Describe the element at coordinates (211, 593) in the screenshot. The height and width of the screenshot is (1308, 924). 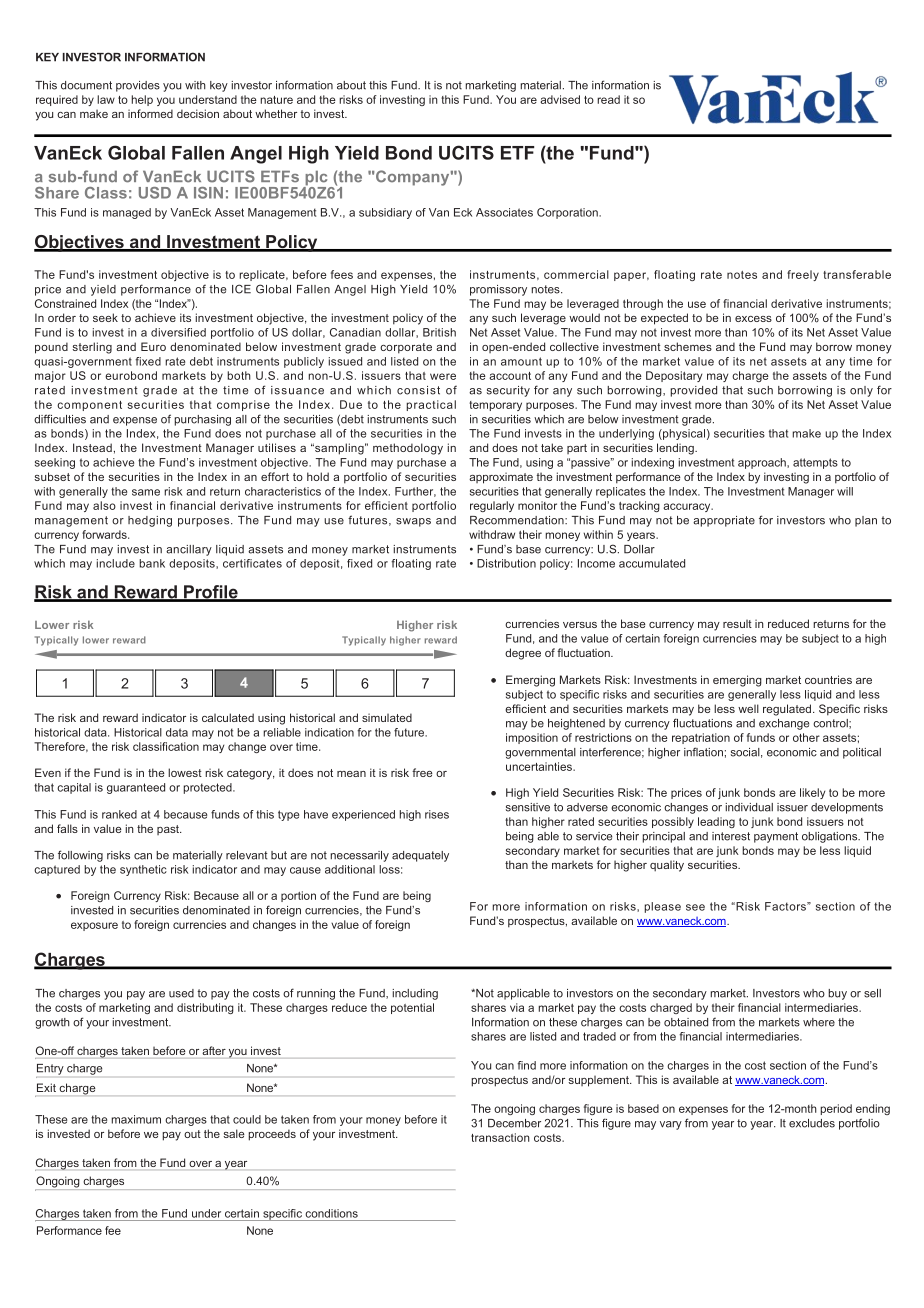
I see `Profile` at that location.
